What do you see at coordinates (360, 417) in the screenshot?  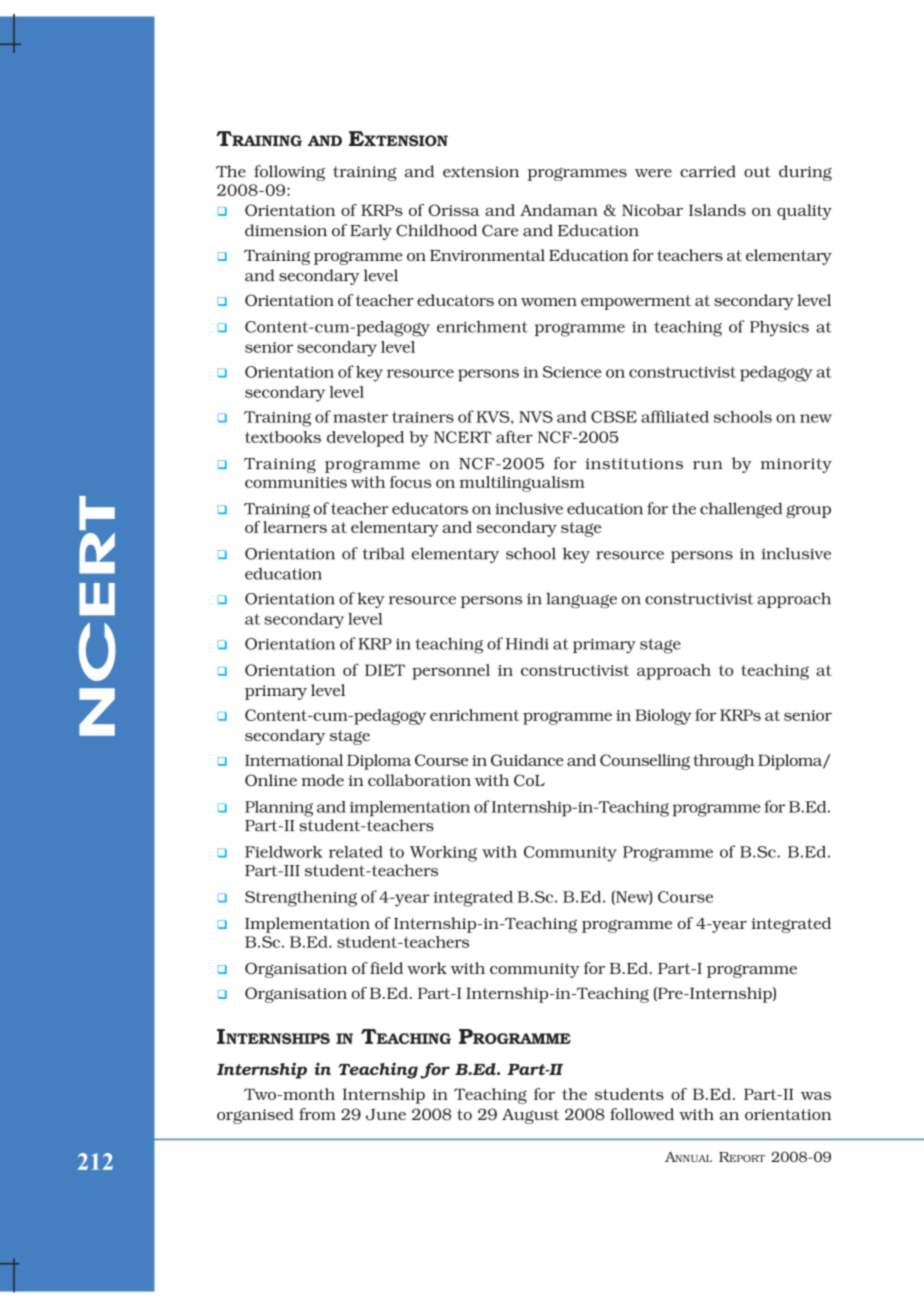 I see `master` at bounding box center [360, 417].
